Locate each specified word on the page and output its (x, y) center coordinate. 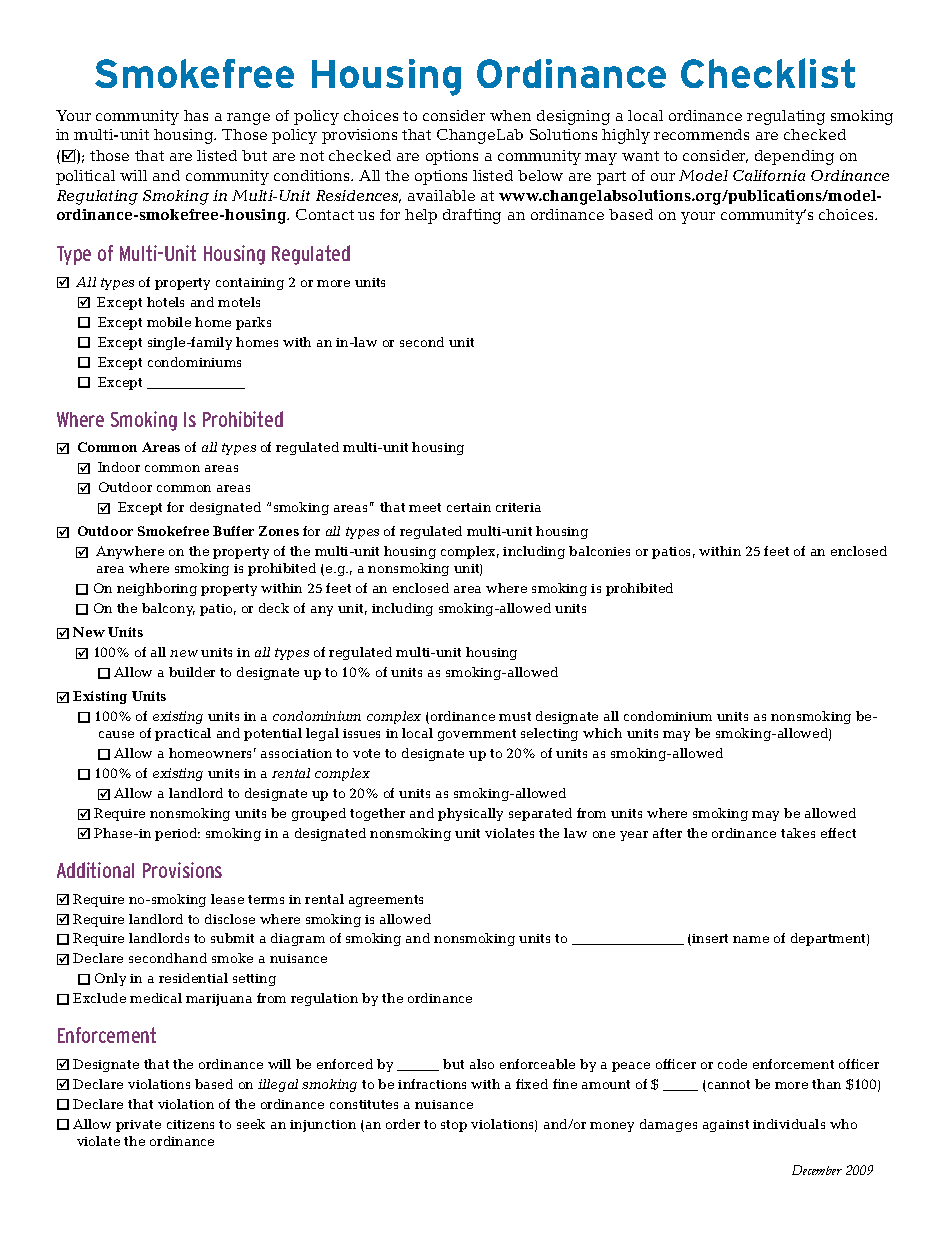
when (510, 115)
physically (470, 814)
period (177, 834)
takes (798, 833)
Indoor (119, 467)
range (248, 119)
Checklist (768, 73)
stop (454, 1126)
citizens (190, 1124)
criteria (518, 507)
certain (469, 507)
